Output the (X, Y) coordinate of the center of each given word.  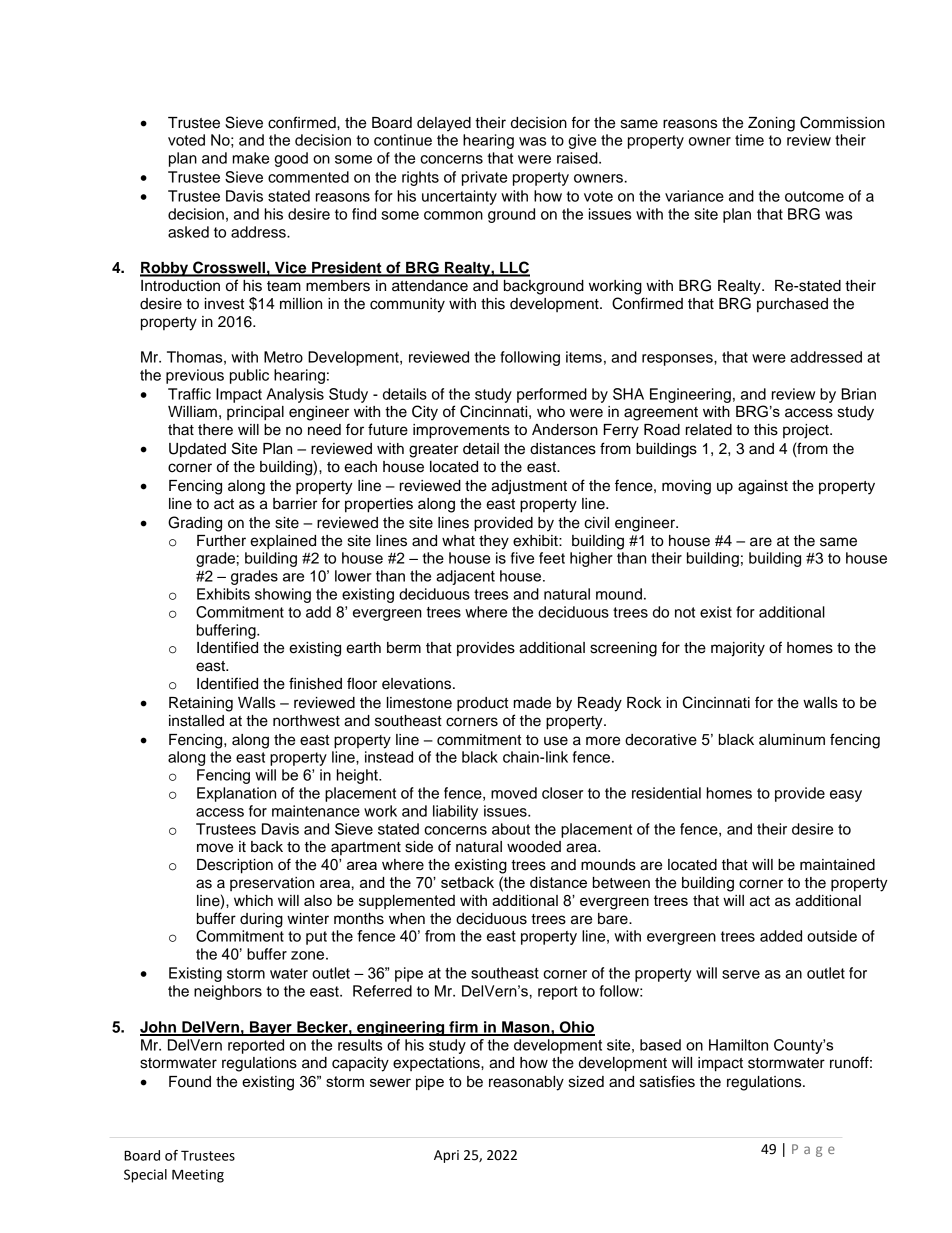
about (511, 829)
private (484, 178)
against (763, 487)
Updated (197, 450)
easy (846, 796)
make (251, 158)
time (749, 140)
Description (235, 866)
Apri (446, 1156)
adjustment (529, 487)
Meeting (198, 1176)
